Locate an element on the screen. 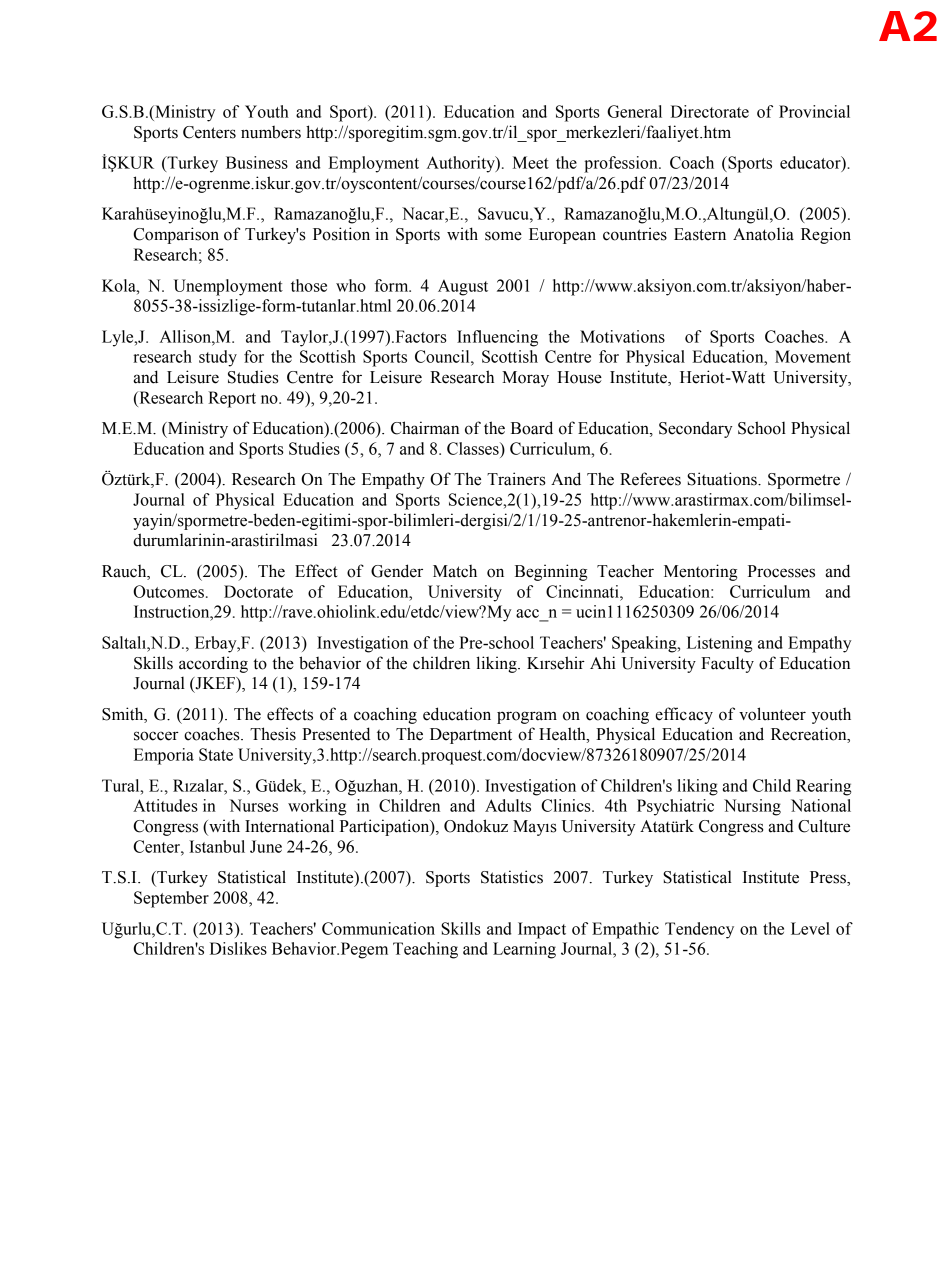 Image resolution: width=952 pixels, height=1270 pixels. numbers is located at coordinates (271, 132).
